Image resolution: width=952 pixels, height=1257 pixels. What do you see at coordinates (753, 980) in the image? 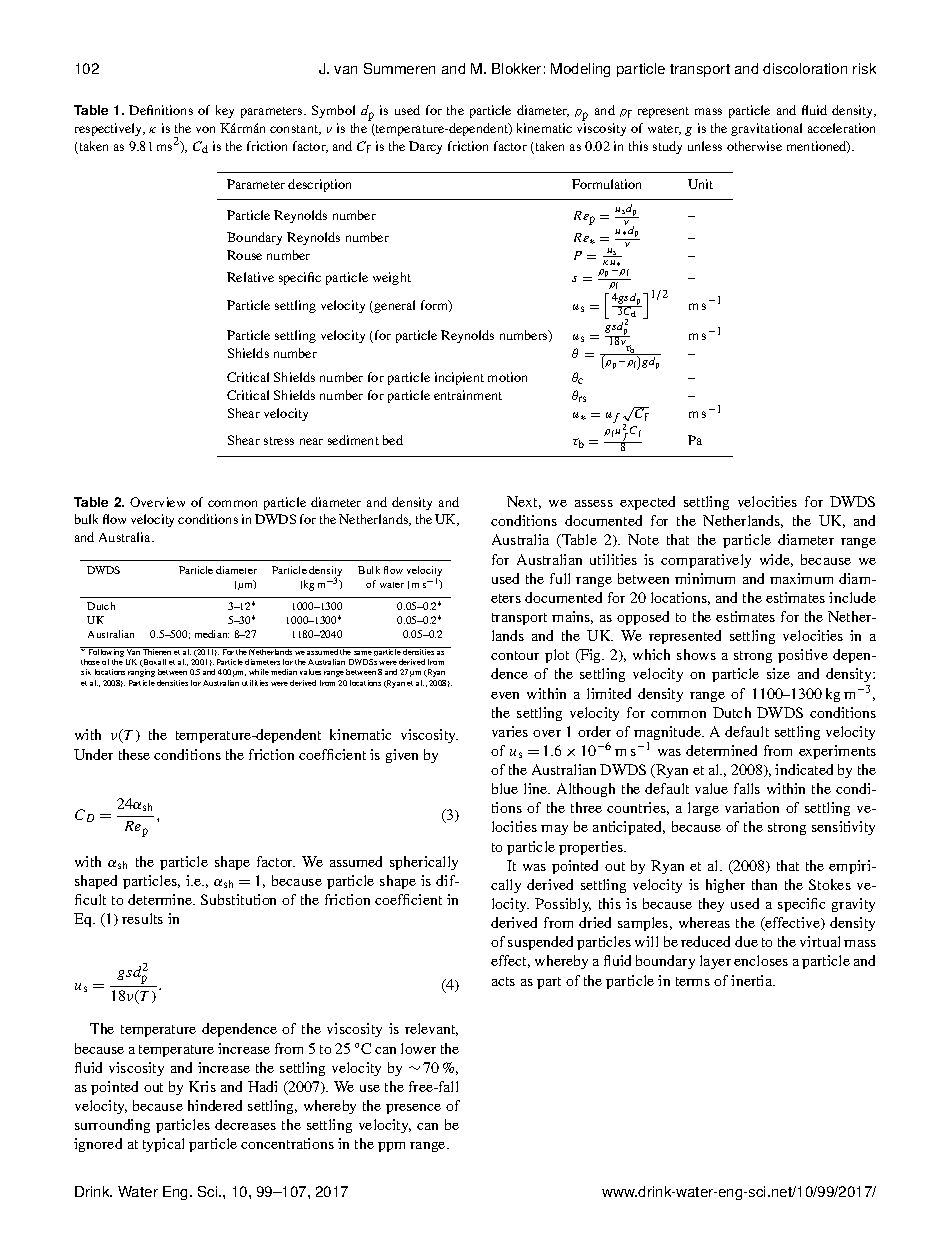
I see `inertia` at bounding box center [753, 980].
